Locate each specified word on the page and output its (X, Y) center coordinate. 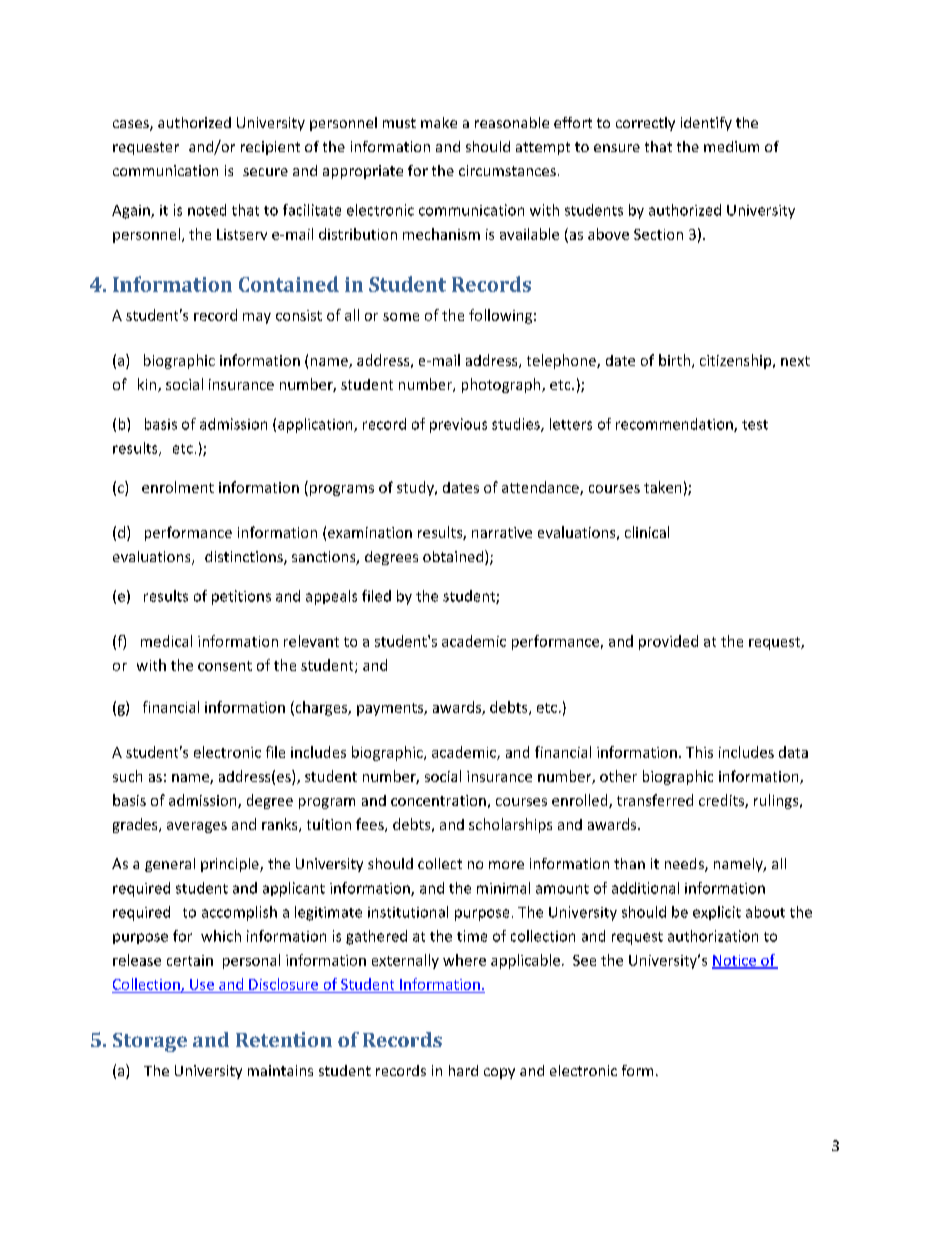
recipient (270, 148)
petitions (241, 597)
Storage (150, 1042)
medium (731, 146)
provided (668, 642)
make (439, 122)
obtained (454, 557)
